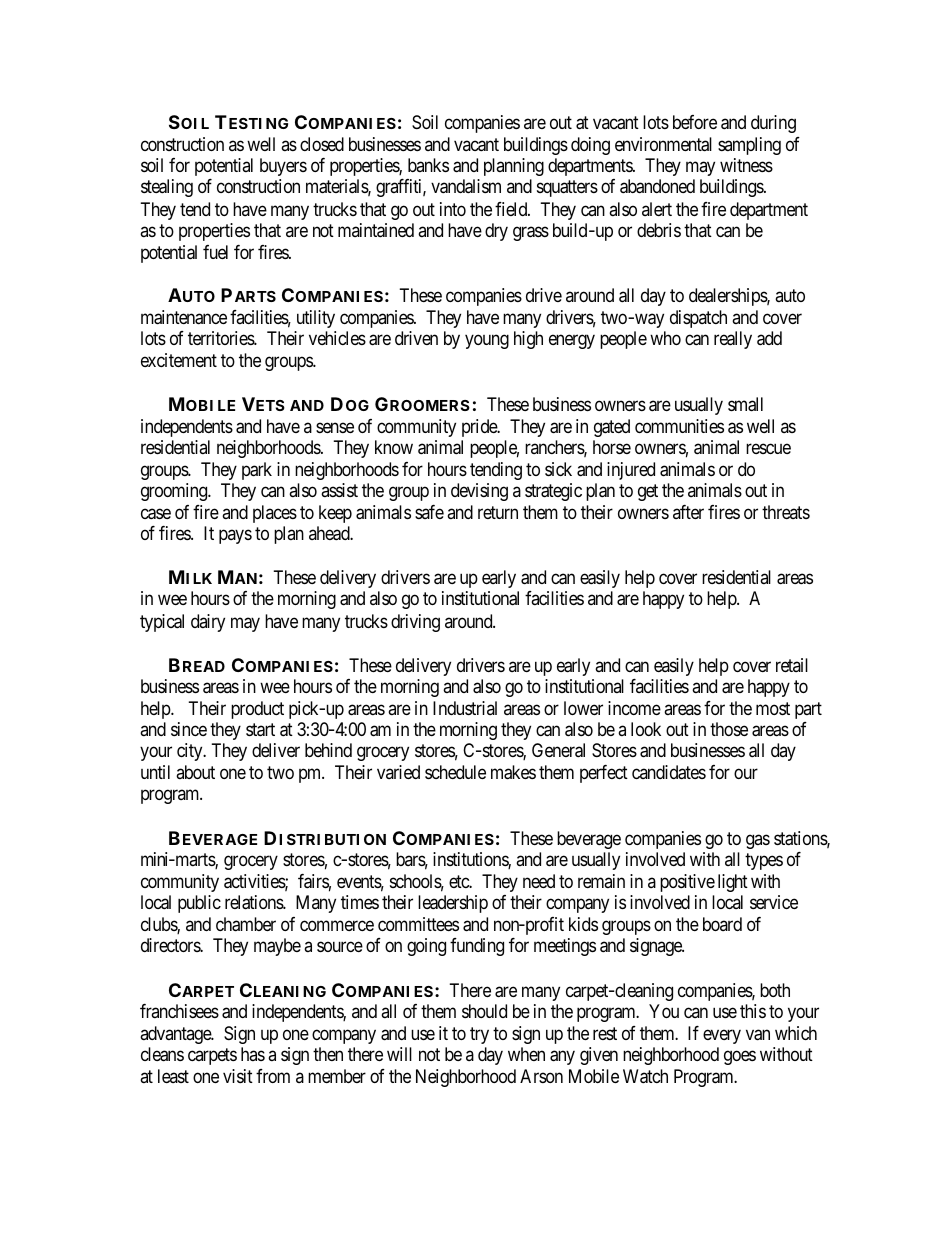  What do you see at coordinates (722, 1036) in the image?
I see `every` at bounding box center [722, 1036].
